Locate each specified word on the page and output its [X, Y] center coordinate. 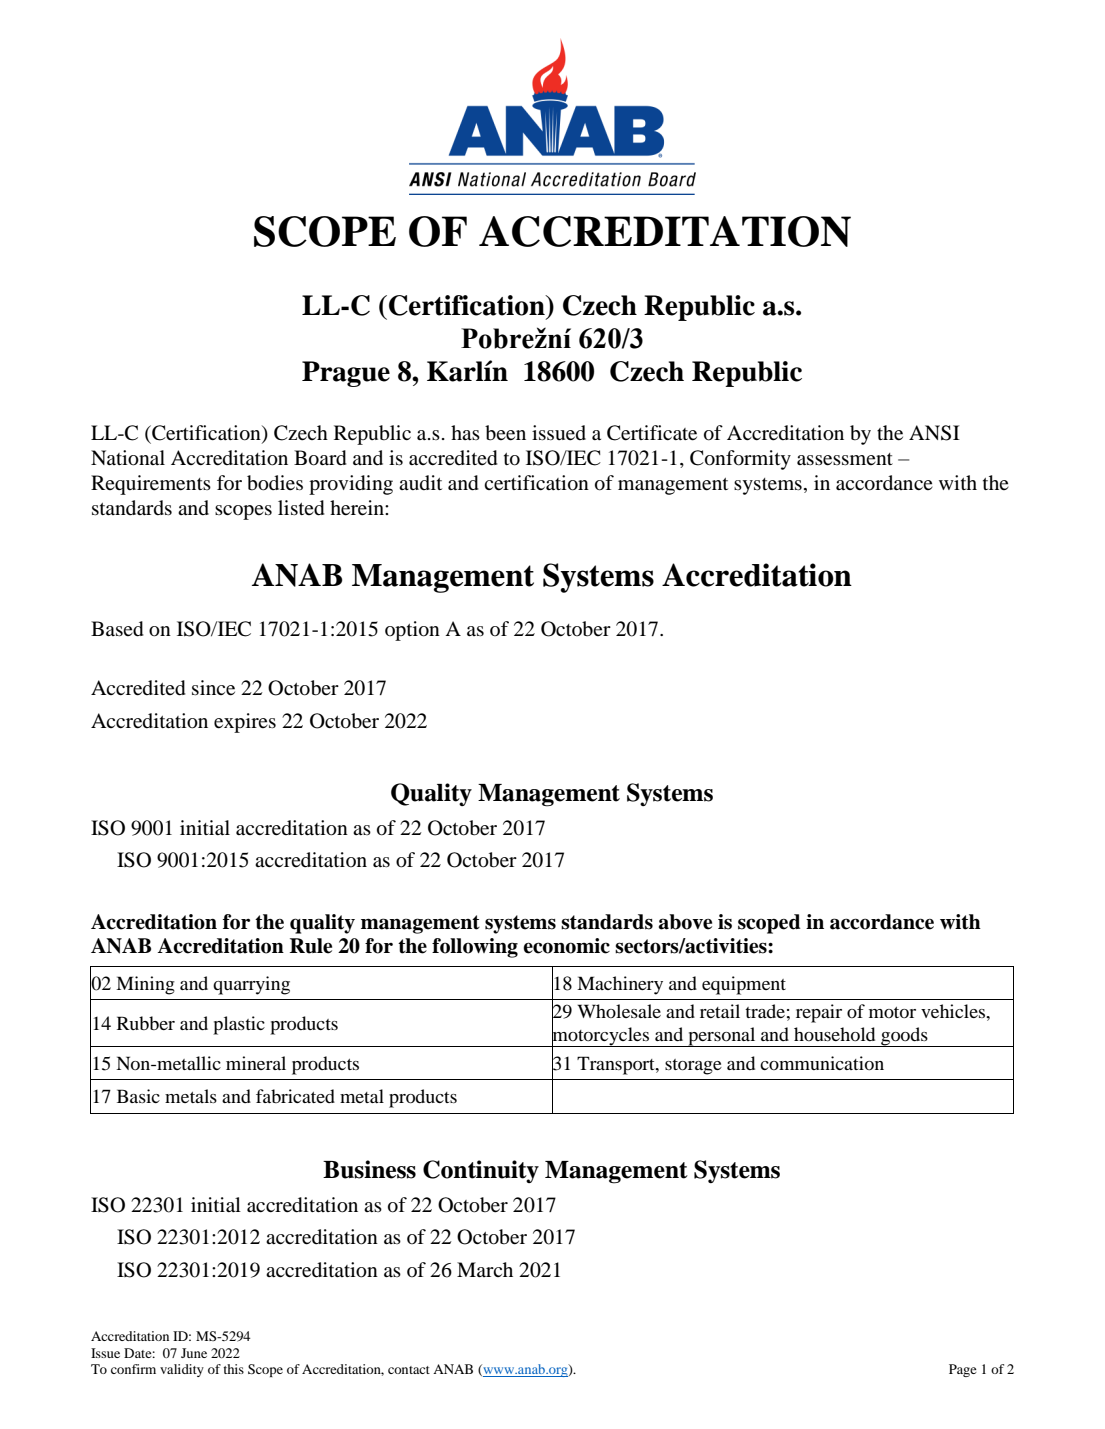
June [194, 1353]
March [485, 1269]
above [685, 922]
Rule [311, 946]
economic [566, 946]
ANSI [934, 433]
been [505, 433]
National [128, 458]
